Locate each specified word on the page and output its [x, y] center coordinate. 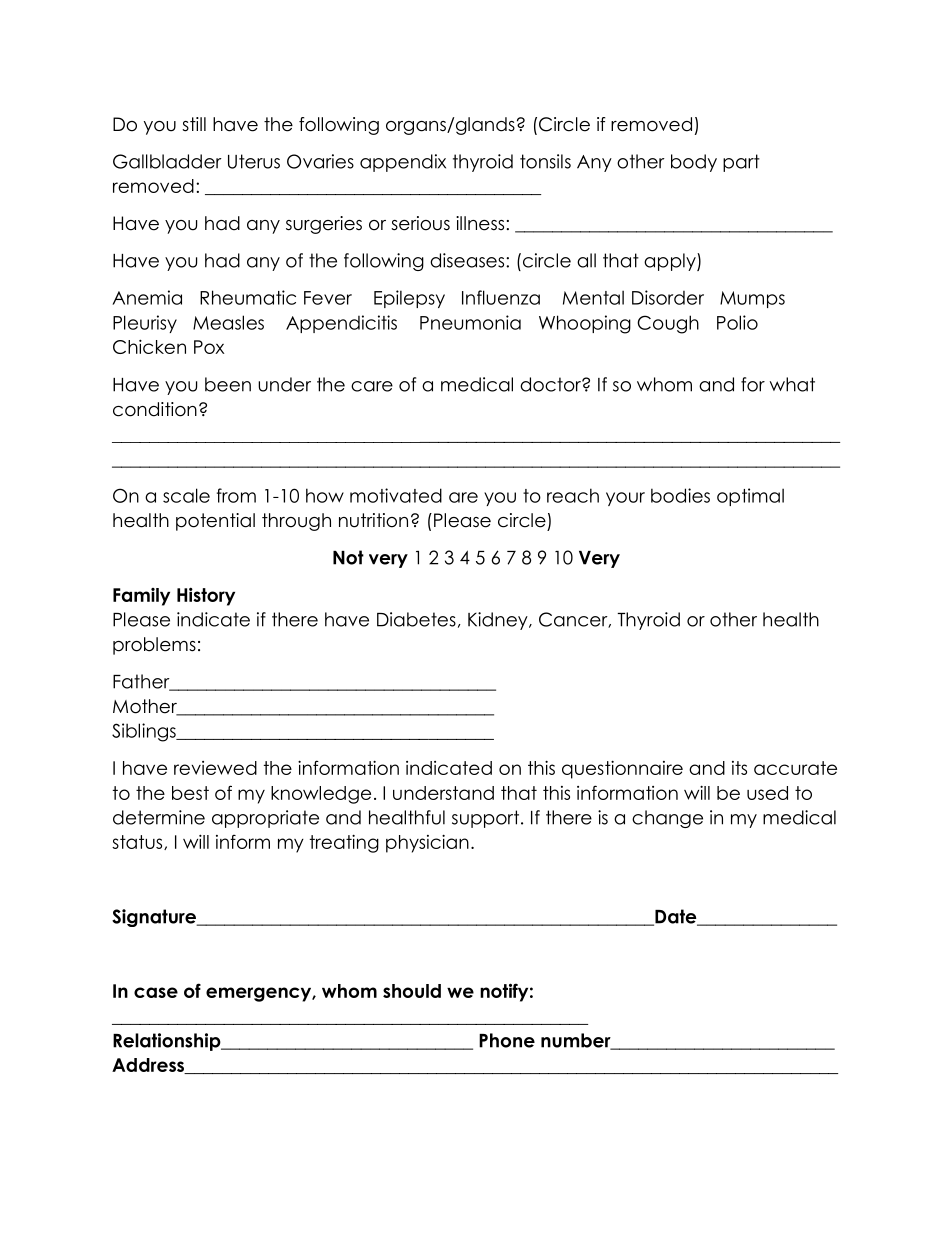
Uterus [254, 161]
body [694, 163]
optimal [750, 497]
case [156, 992]
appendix [403, 163]
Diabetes [416, 619]
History [206, 596]
